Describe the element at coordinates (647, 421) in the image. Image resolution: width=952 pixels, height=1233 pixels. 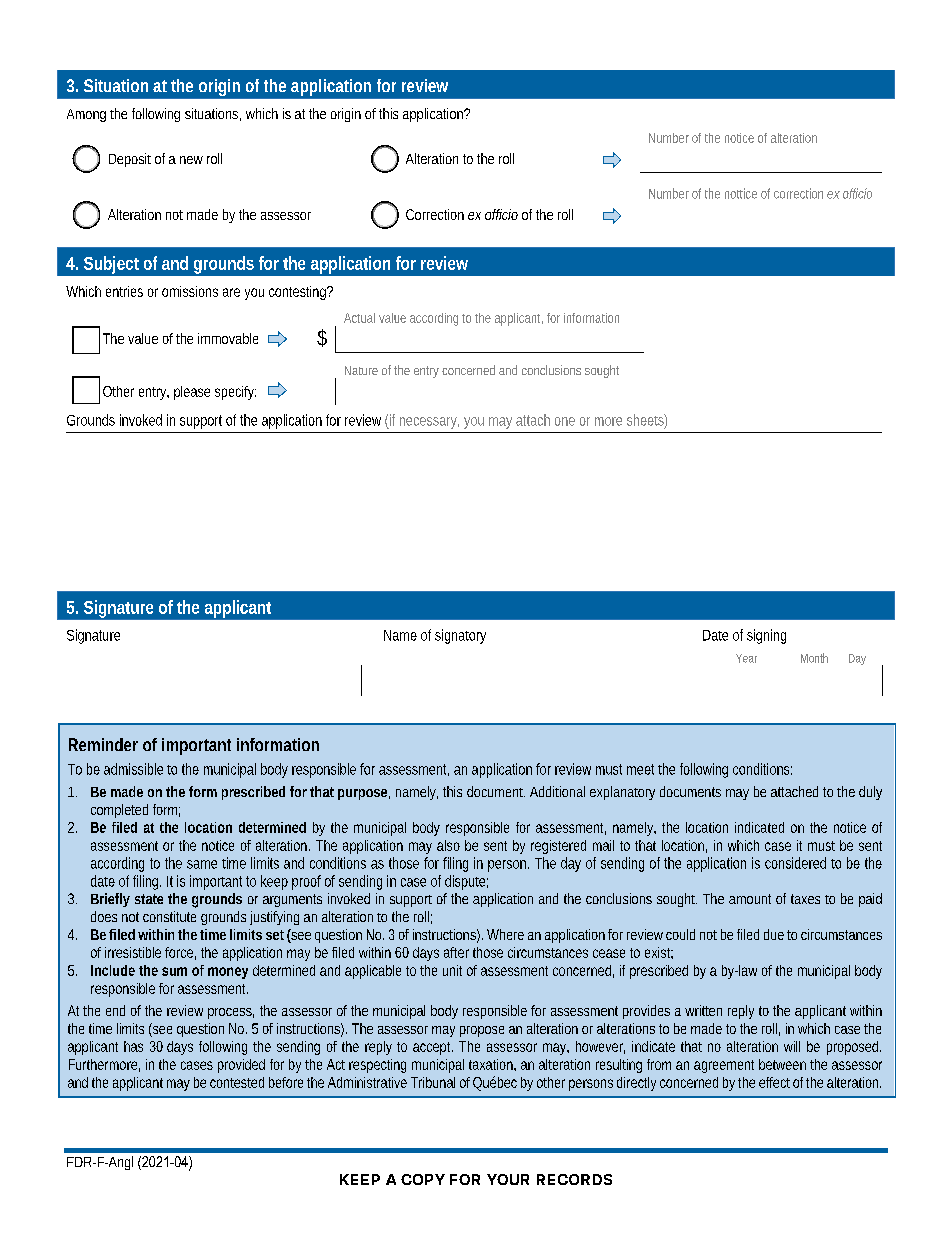
I see `sheets` at that location.
